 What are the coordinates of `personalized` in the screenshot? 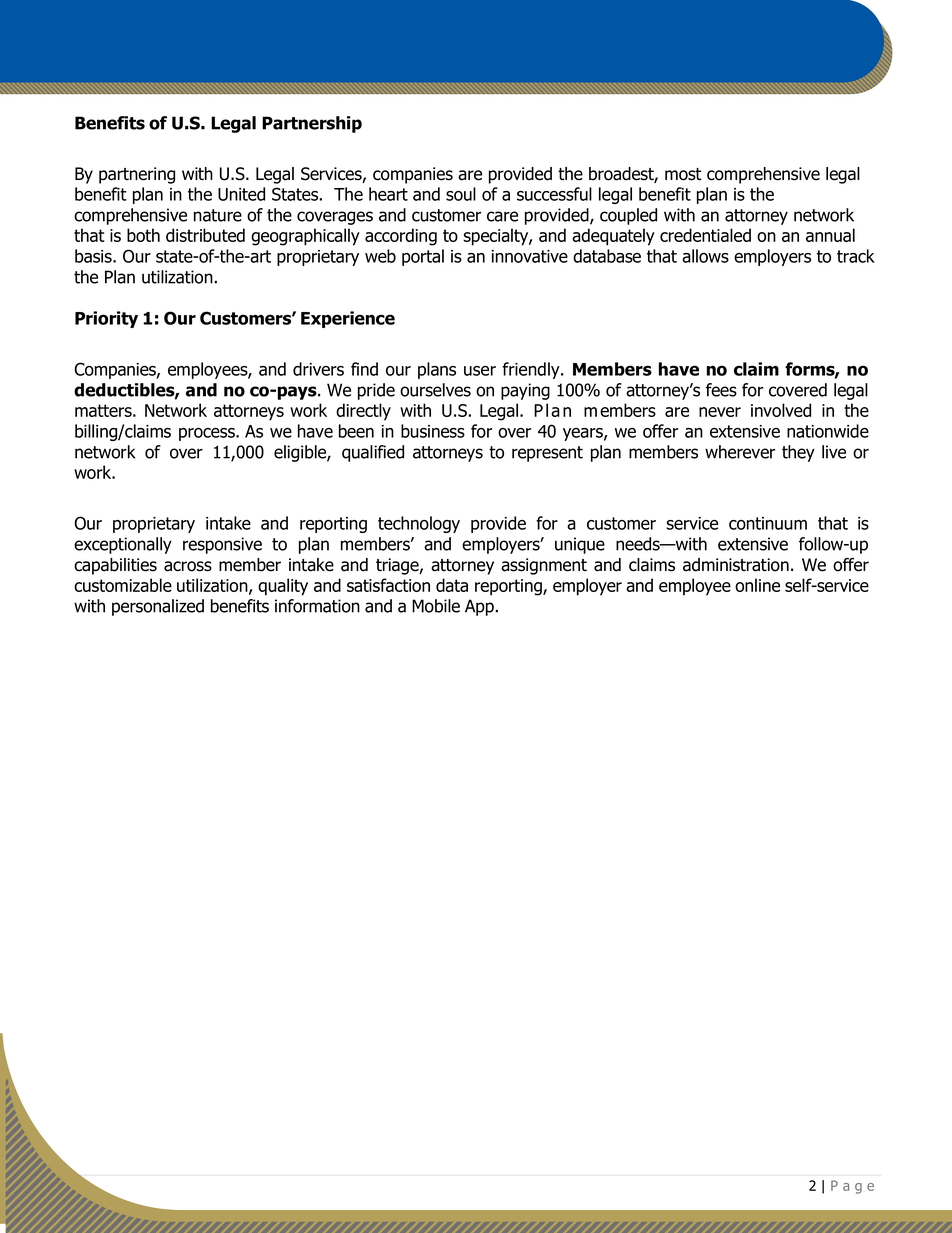 It's located at (158, 607).
